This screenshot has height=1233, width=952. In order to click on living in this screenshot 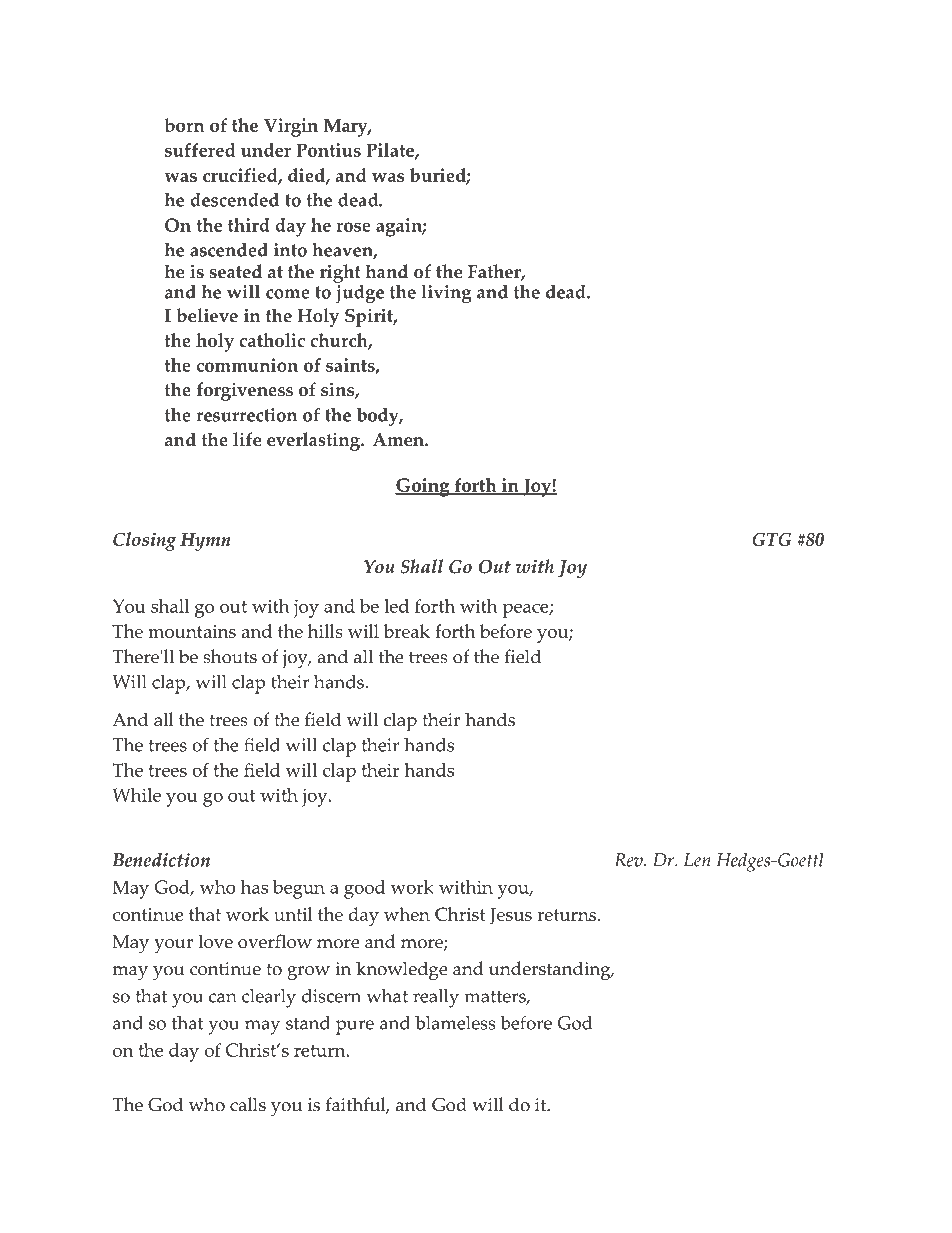, I will do `click(446, 294)`.
